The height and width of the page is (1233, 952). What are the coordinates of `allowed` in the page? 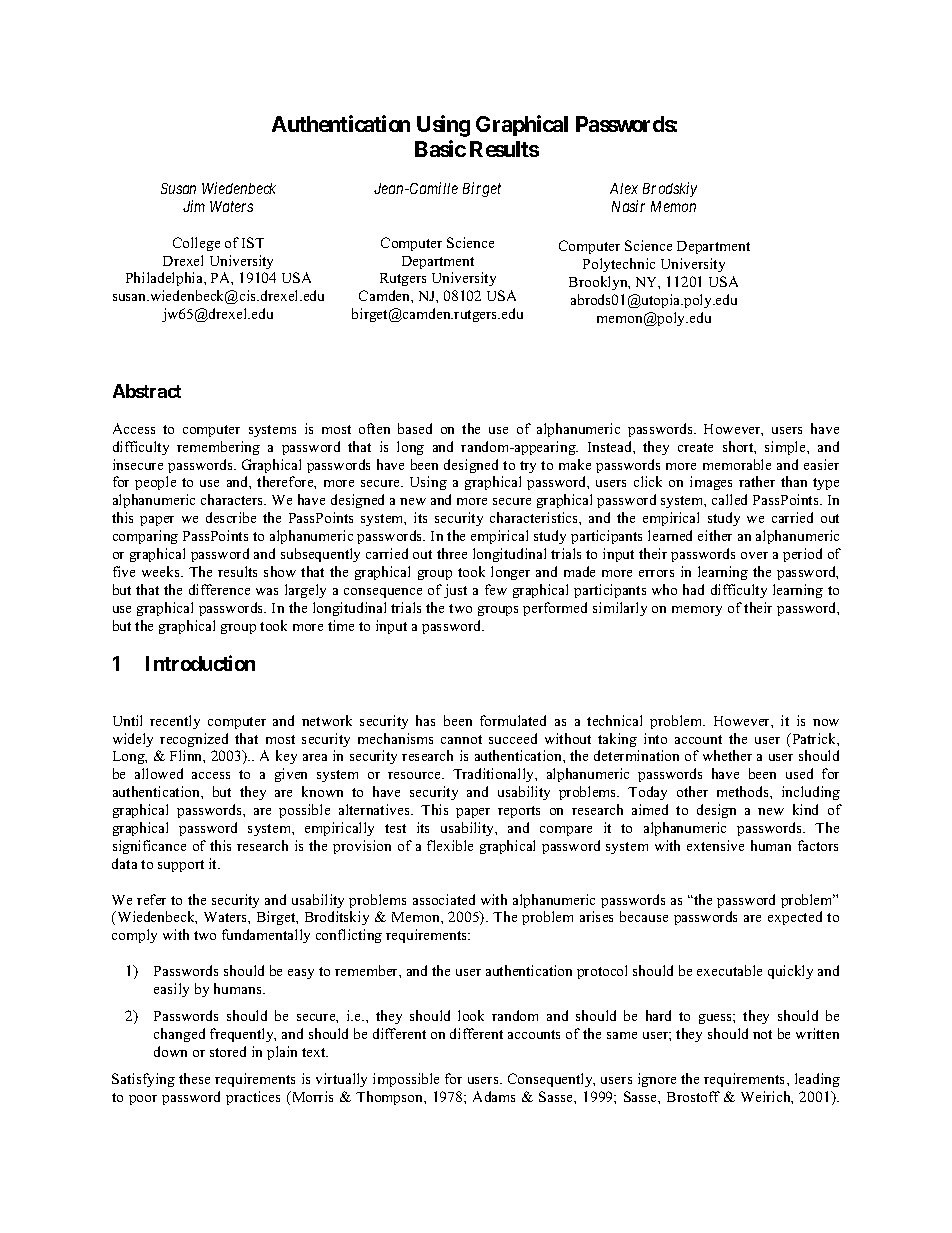 It's located at (159, 773).
